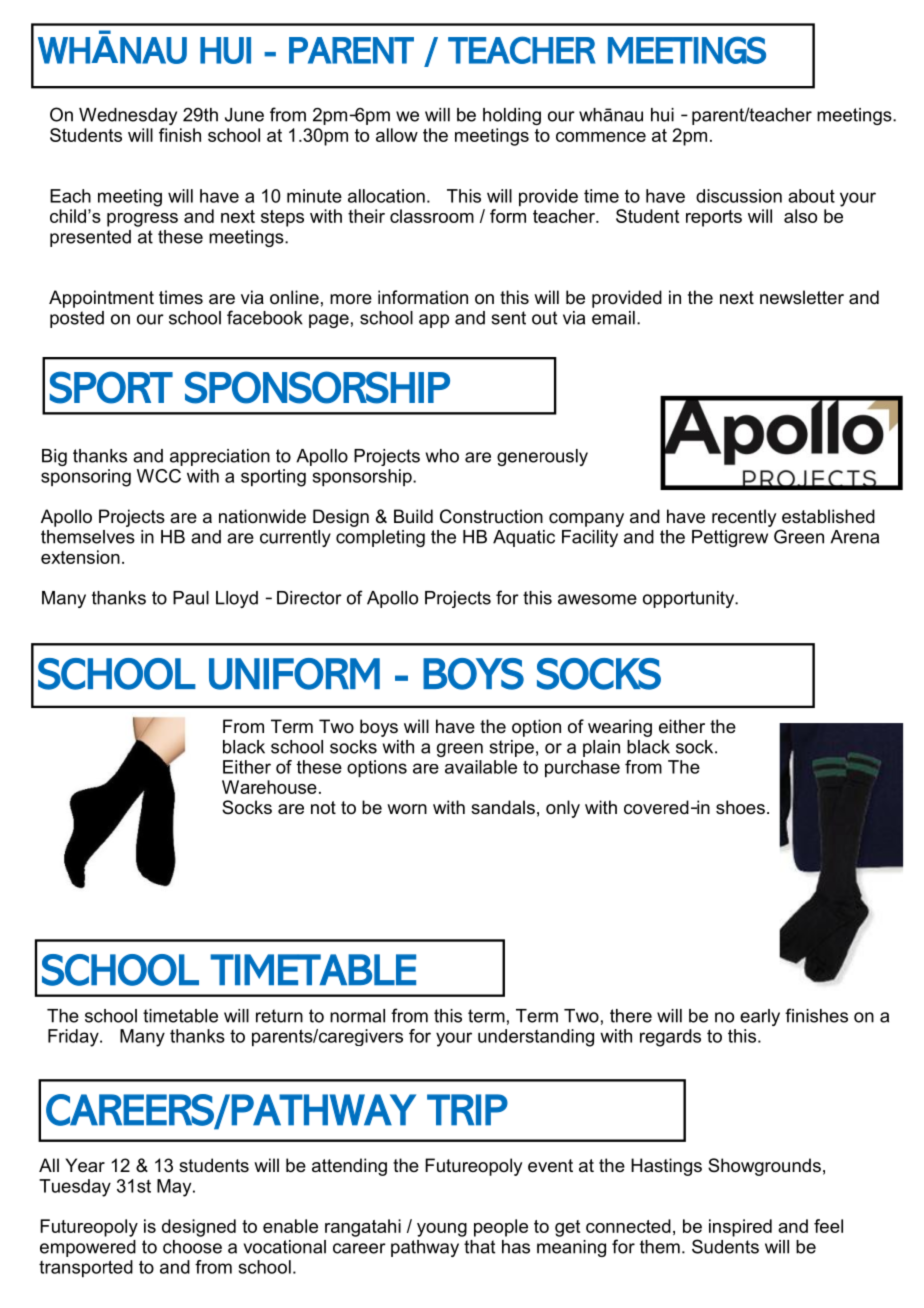 The image size is (924, 1308). What do you see at coordinates (442, 1230) in the screenshot?
I see `young` at bounding box center [442, 1230].
